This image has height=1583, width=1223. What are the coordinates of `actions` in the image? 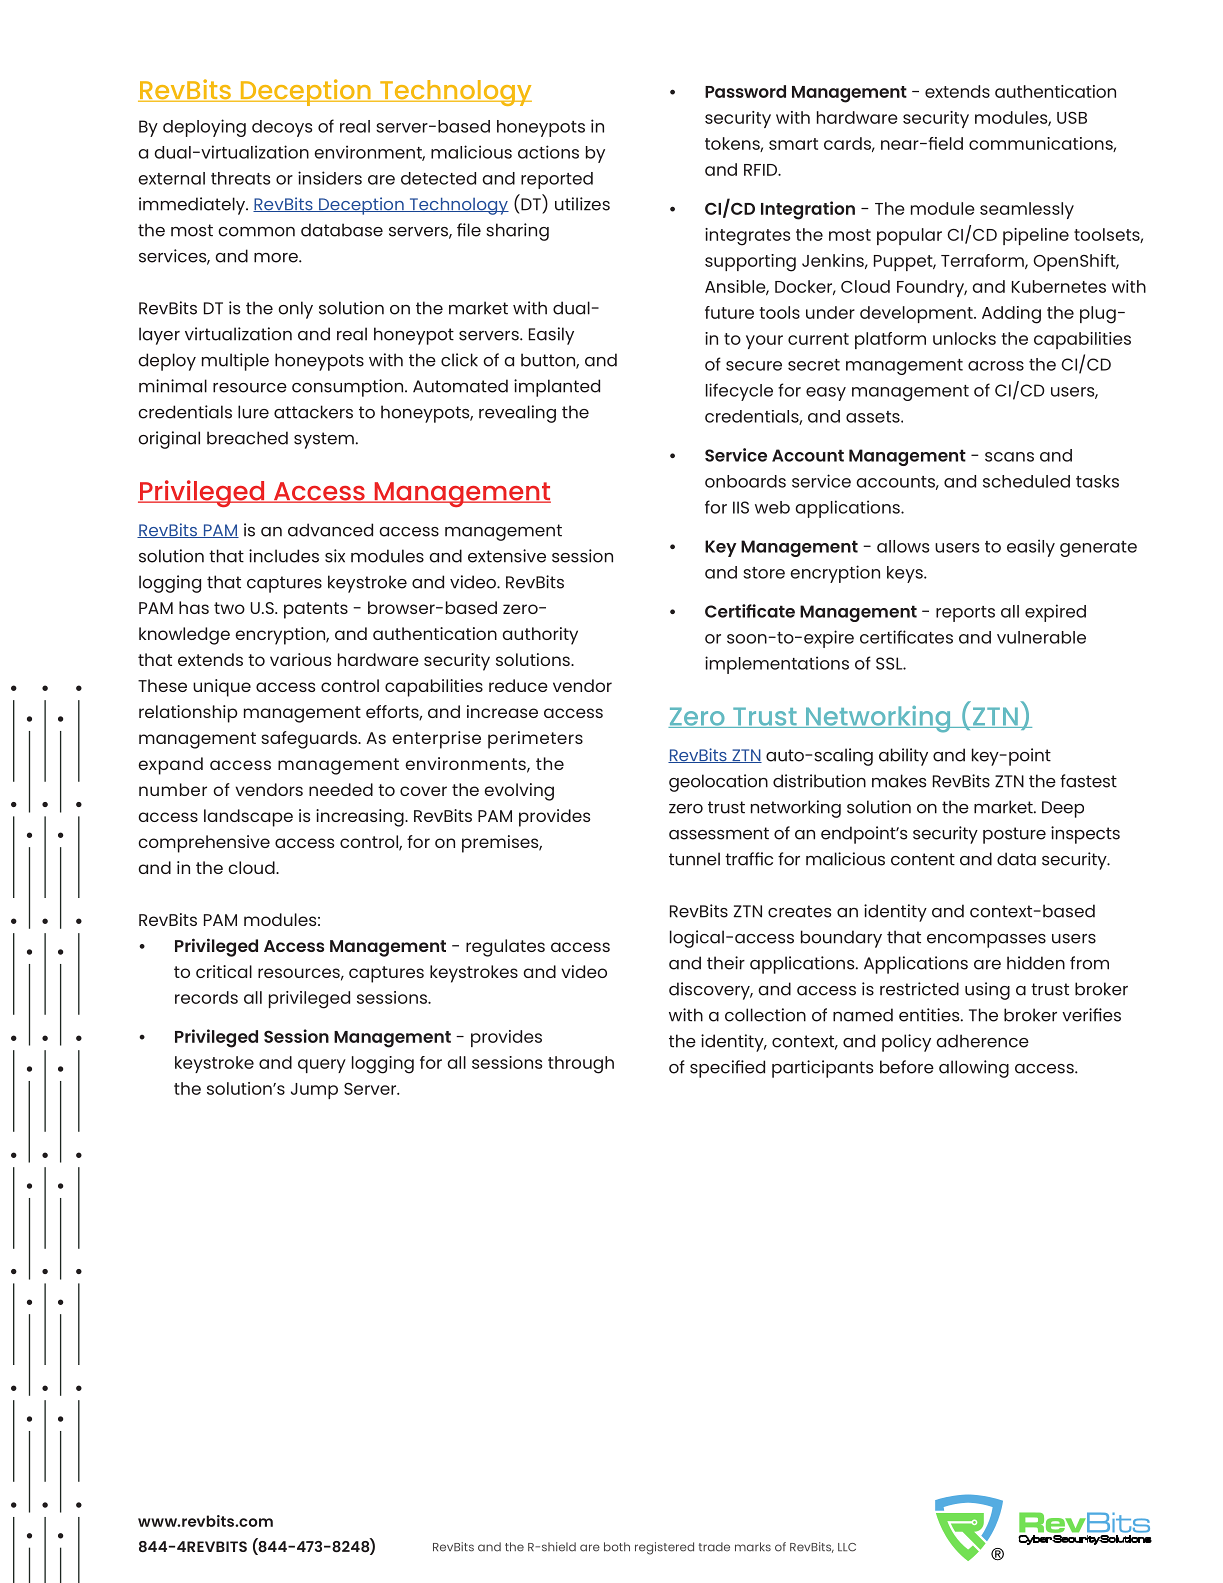 It's located at (548, 152).
